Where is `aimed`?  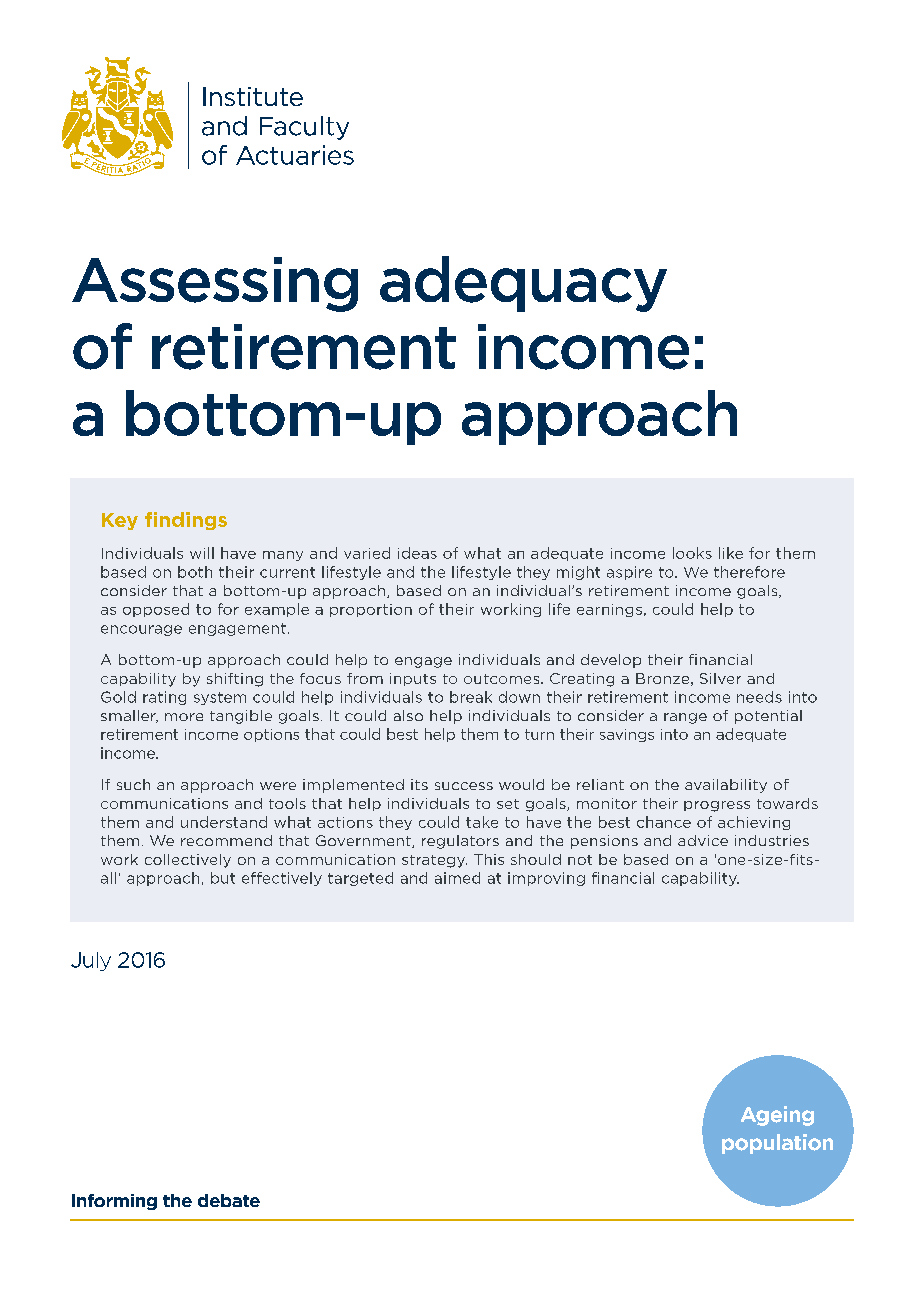
aimed is located at coordinates (457, 878).
